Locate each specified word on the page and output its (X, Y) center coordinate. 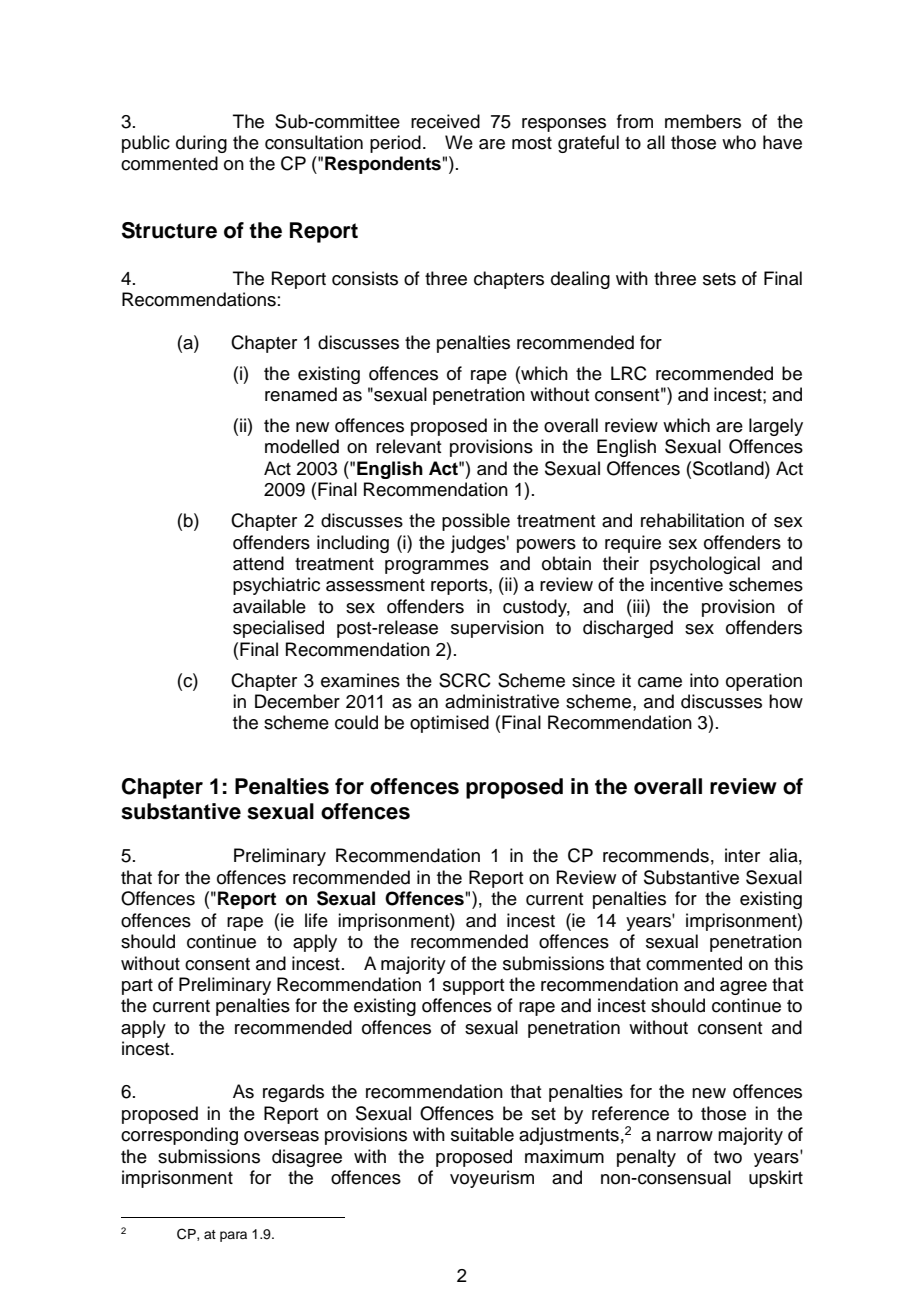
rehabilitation (692, 520)
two (728, 1157)
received (445, 121)
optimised (449, 724)
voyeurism (492, 1179)
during (201, 144)
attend (258, 563)
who (739, 142)
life (316, 920)
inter (742, 855)
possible (476, 522)
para (233, 1236)
